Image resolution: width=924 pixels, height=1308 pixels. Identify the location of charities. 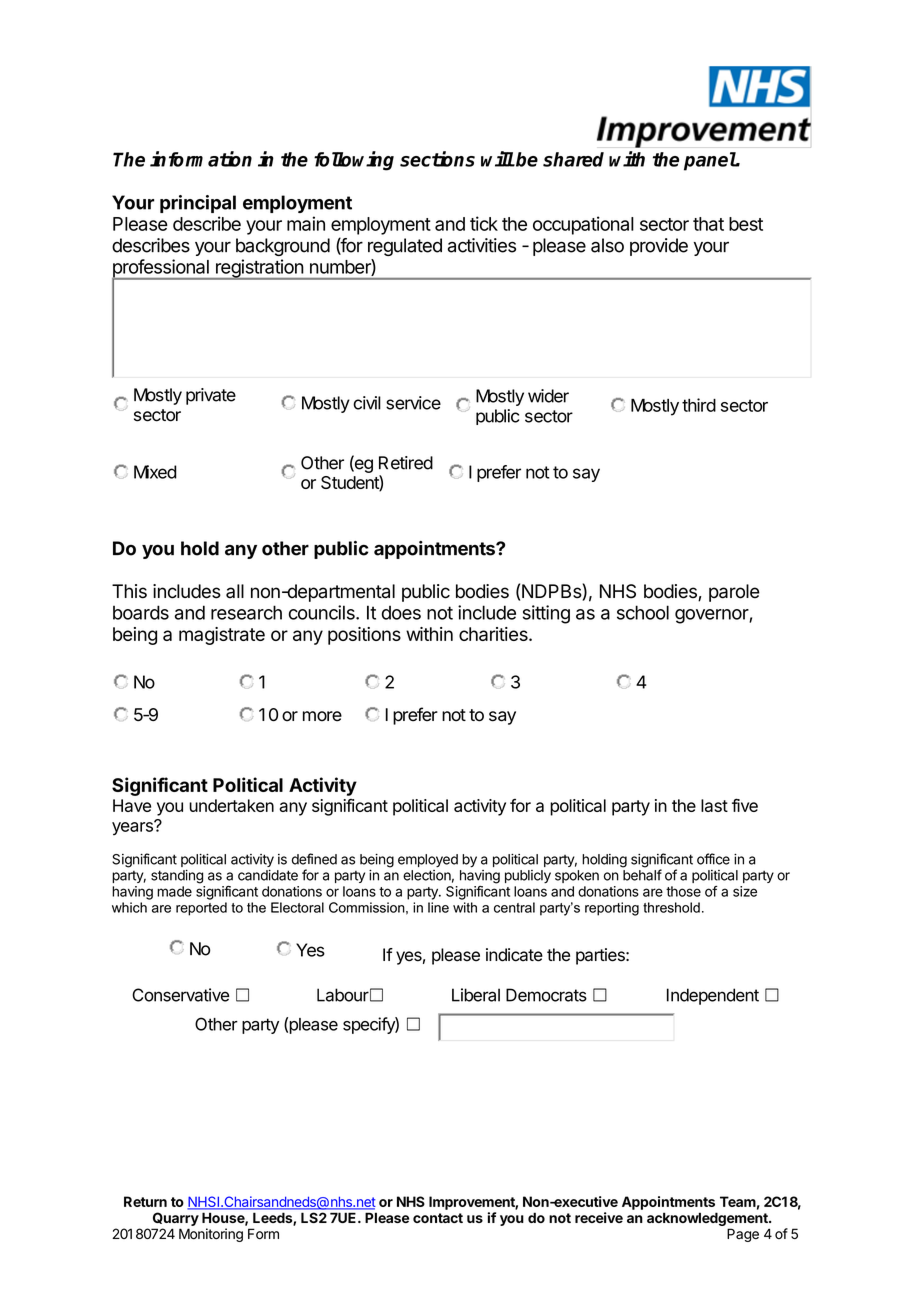
(494, 634).
